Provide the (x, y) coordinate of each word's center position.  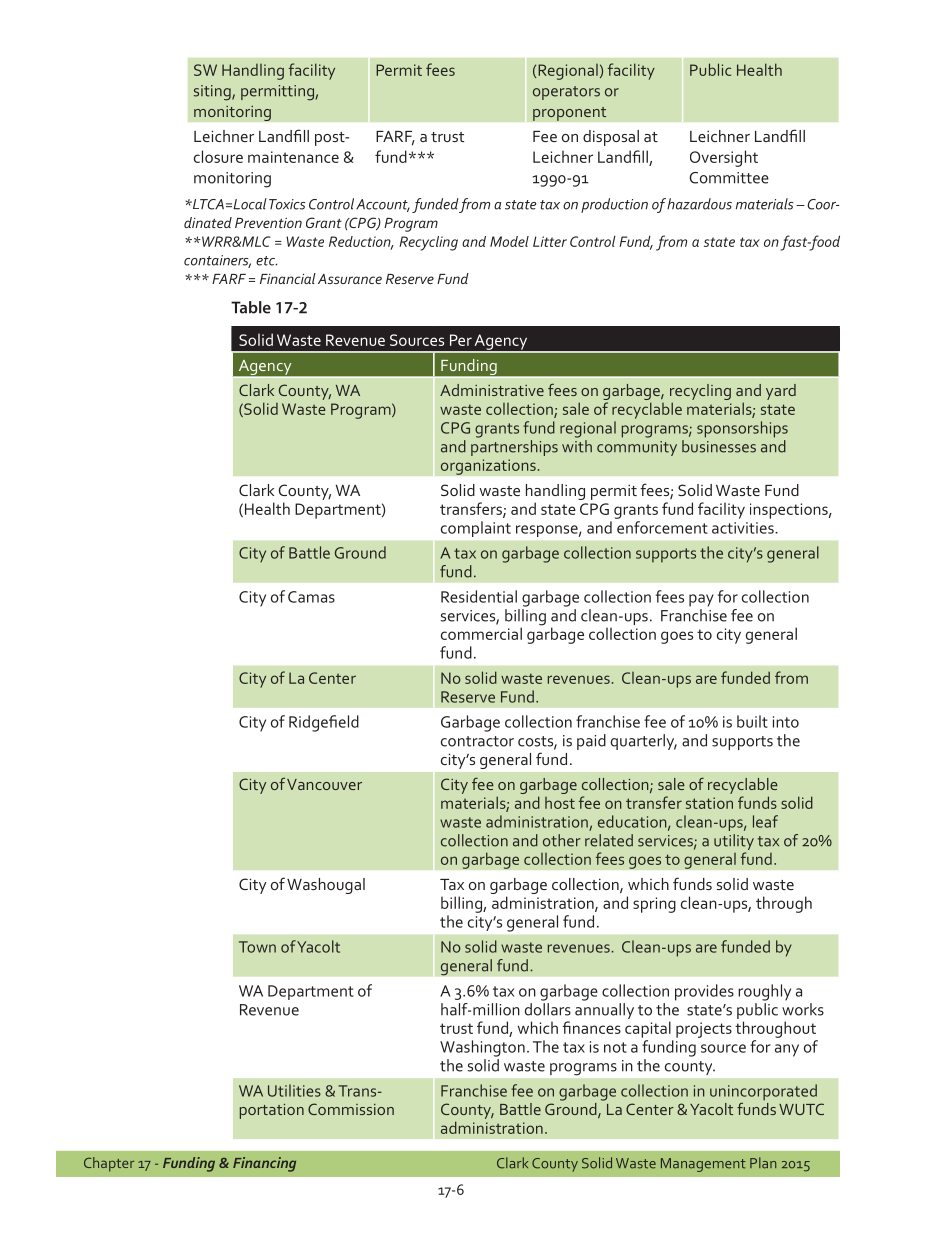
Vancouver (324, 784)
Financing (264, 1164)
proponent (570, 114)
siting (213, 93)
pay (701, 600)
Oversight (724, 158)
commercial (481, 633)
